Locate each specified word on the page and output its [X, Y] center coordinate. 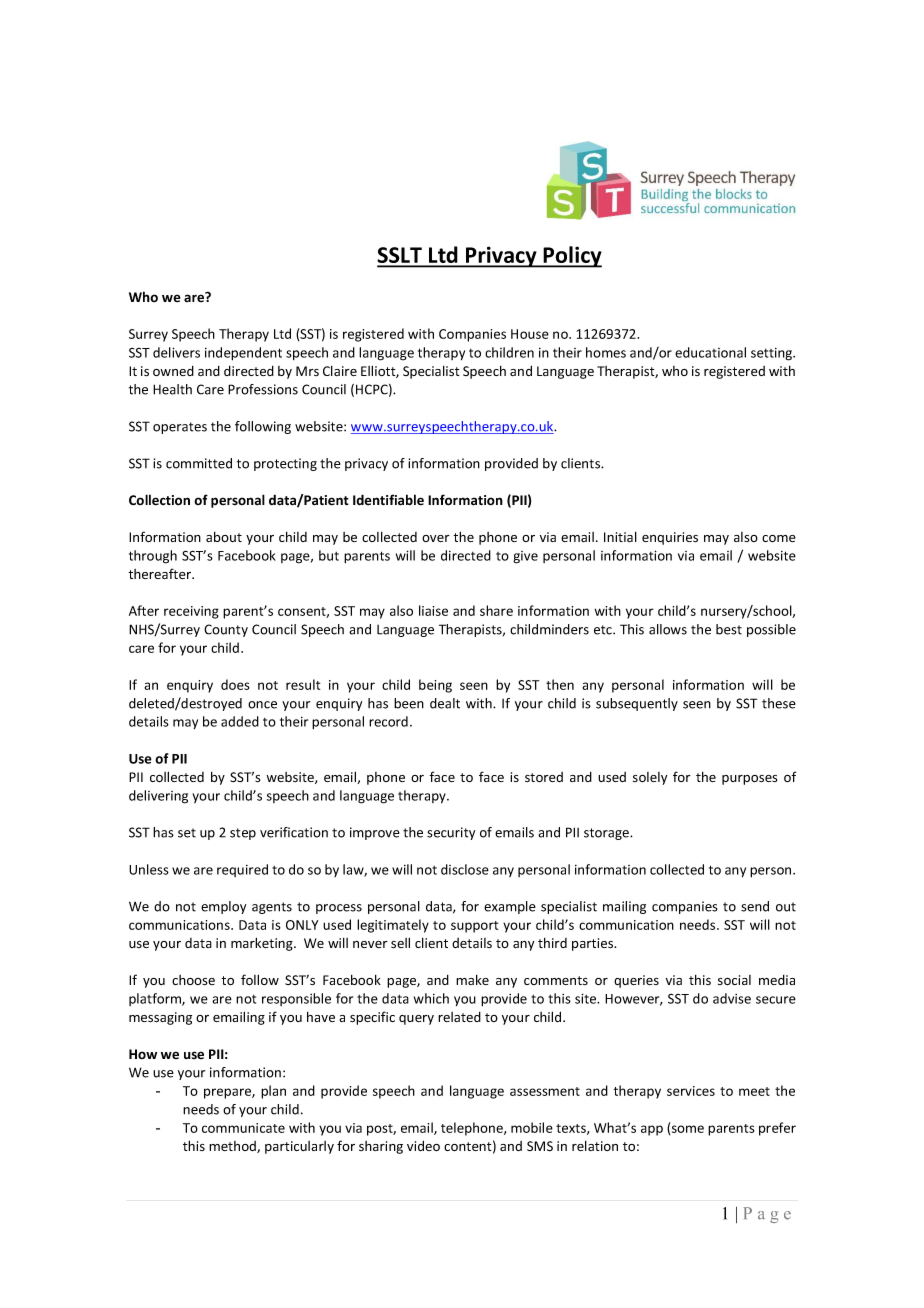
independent [243, 354]
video [423, 1145]
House [530, 334]
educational [710, 352]
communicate [243, 1128]
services [691, 1091]
